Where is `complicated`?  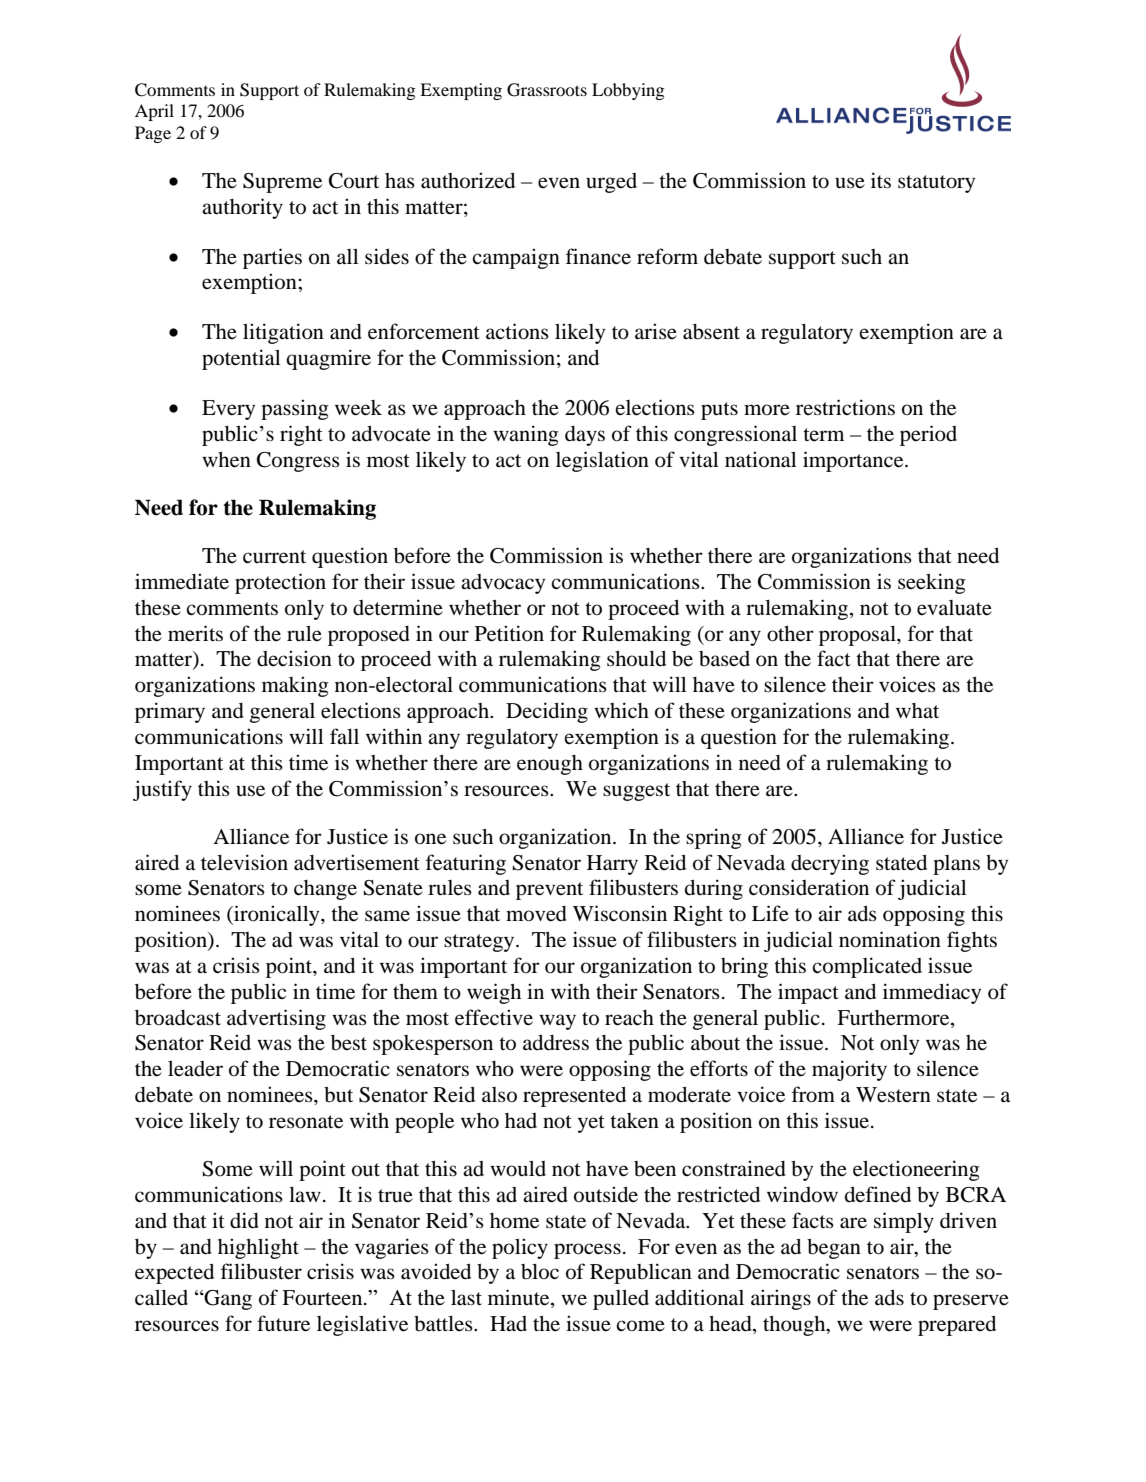 complicated is located at coordinates (867, 967).
